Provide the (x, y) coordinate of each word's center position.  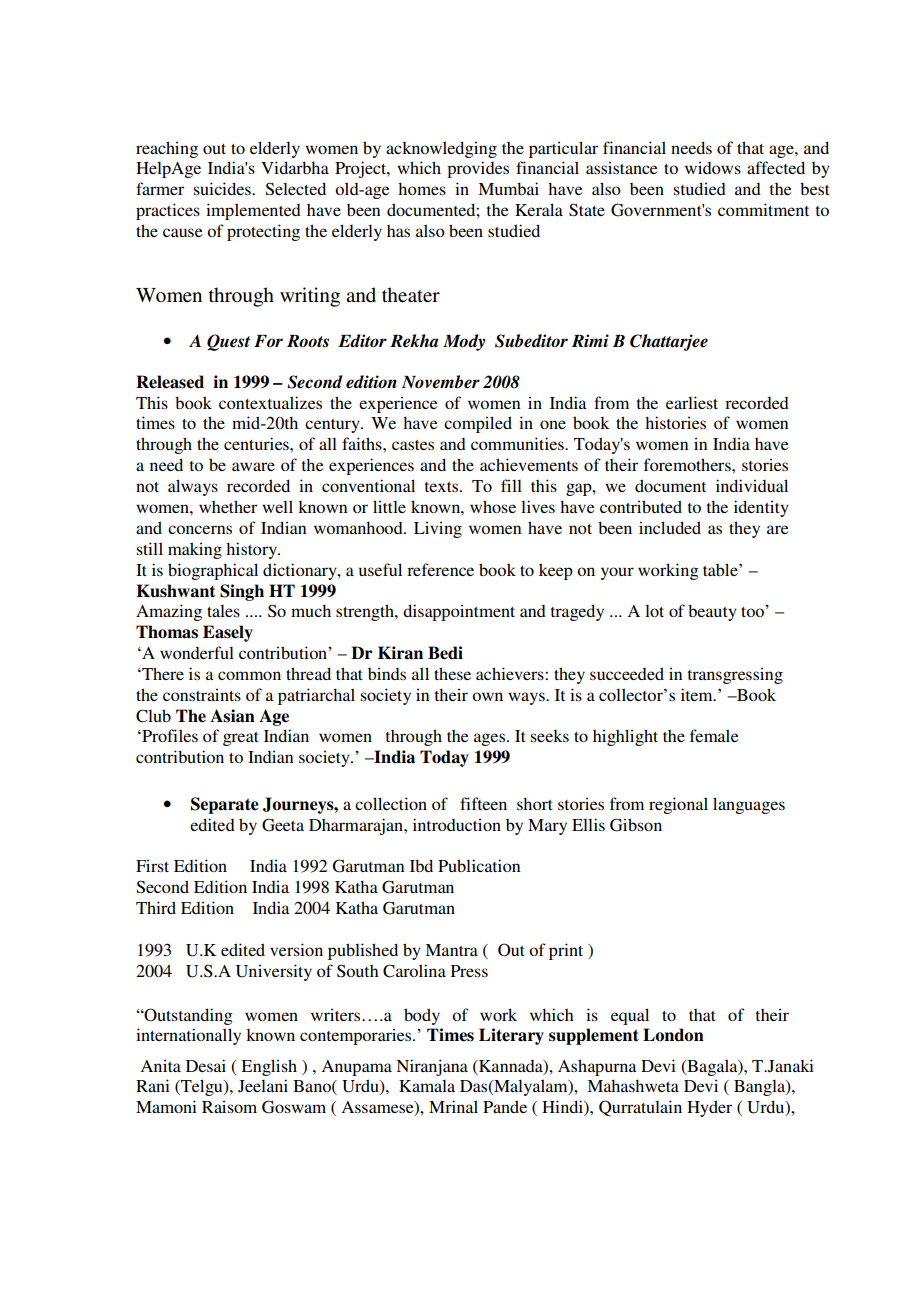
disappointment (459, 612)
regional (678, 805)
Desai (206, 1065)
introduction (457, 824)
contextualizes (270, 402)
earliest (692, 402)
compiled (478, 424)
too (753, 611)
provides (478, 169)
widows (713, 167)
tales (223, 611)
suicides (223, 188)
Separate (225, 805)
